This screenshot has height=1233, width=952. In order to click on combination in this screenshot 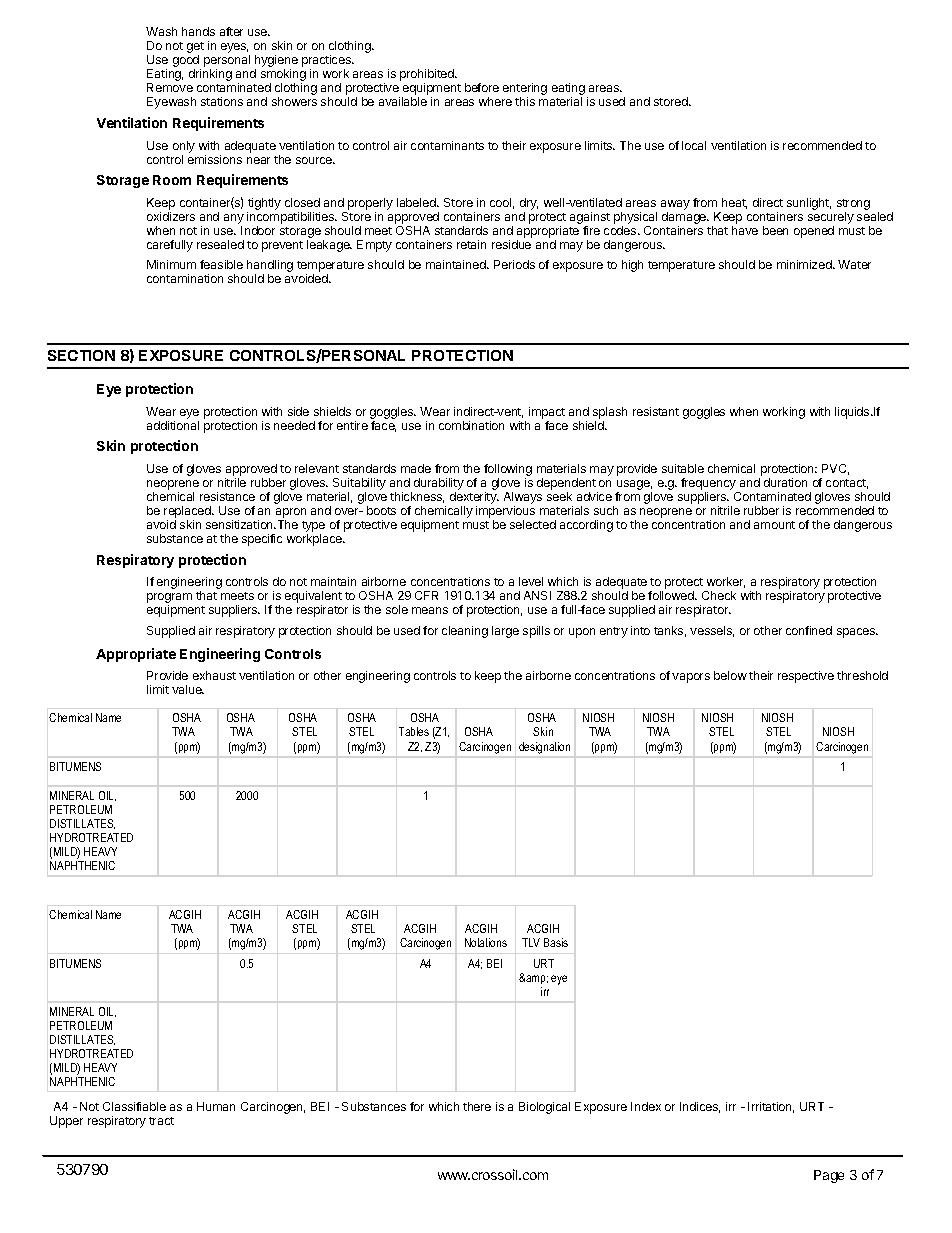, I will do `click(471, 425)`.
